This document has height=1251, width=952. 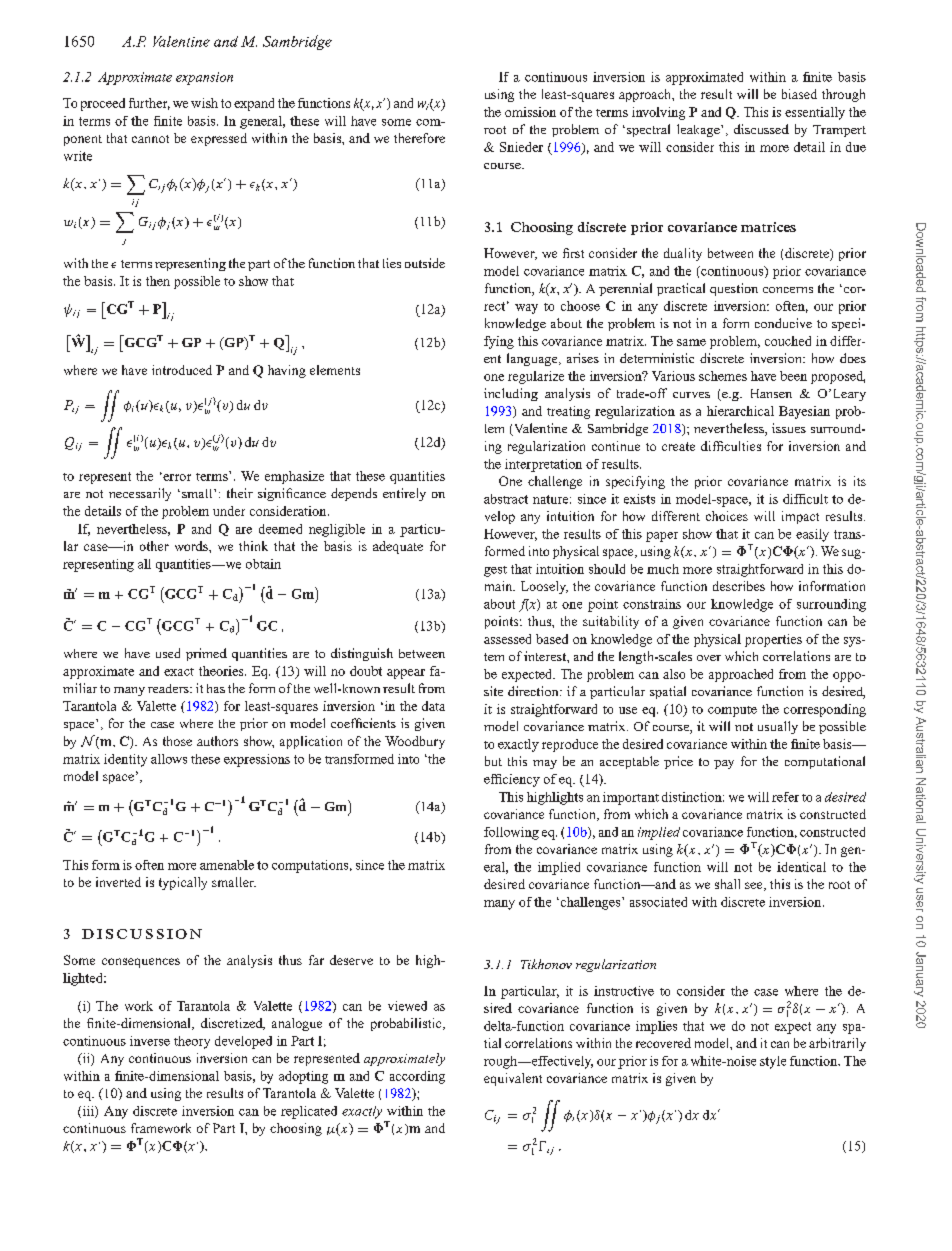 What do you see at coordinates (788, 341) in the document?
I see `couched` at bounding box center [788, 341].
